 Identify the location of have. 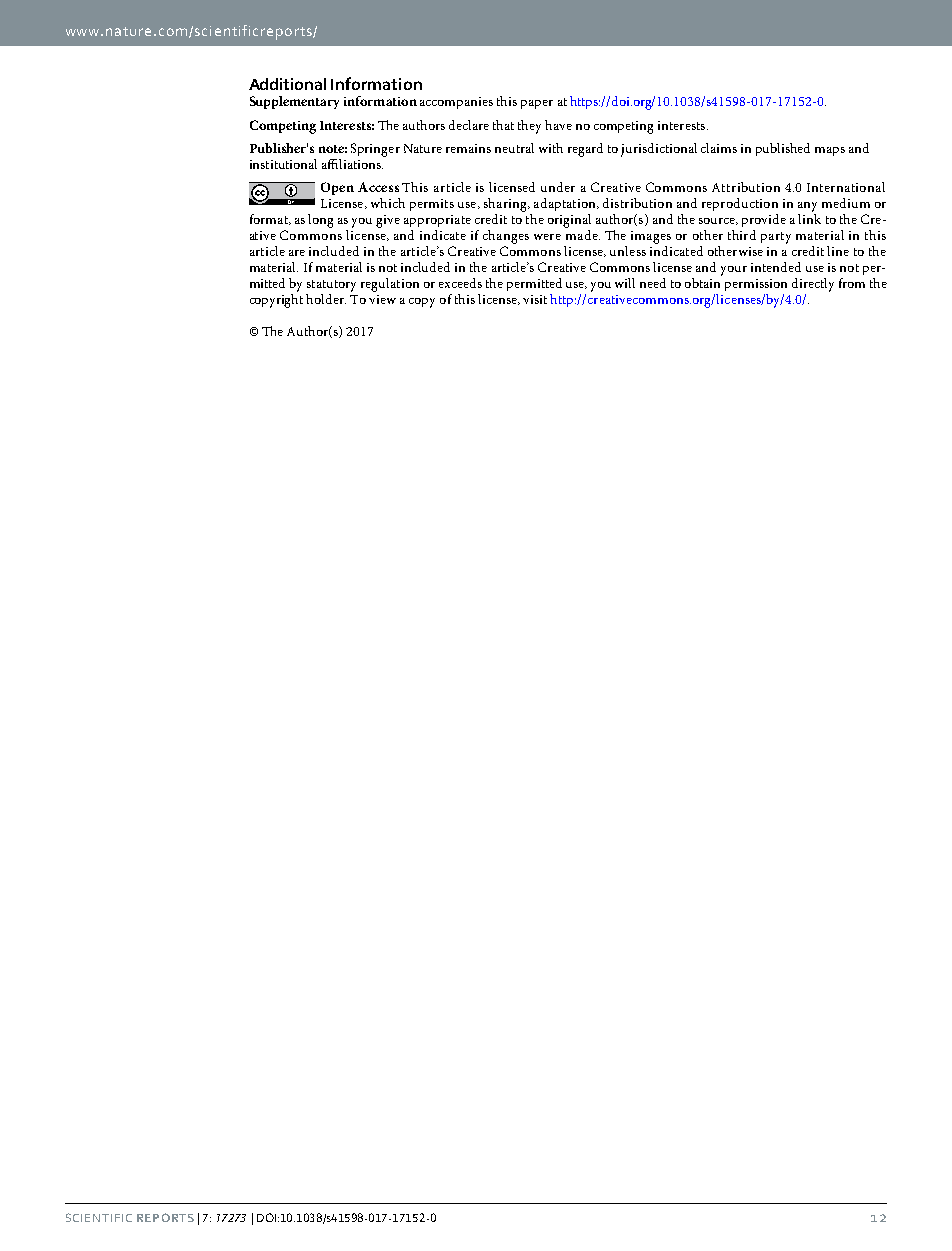
(558, 125).
